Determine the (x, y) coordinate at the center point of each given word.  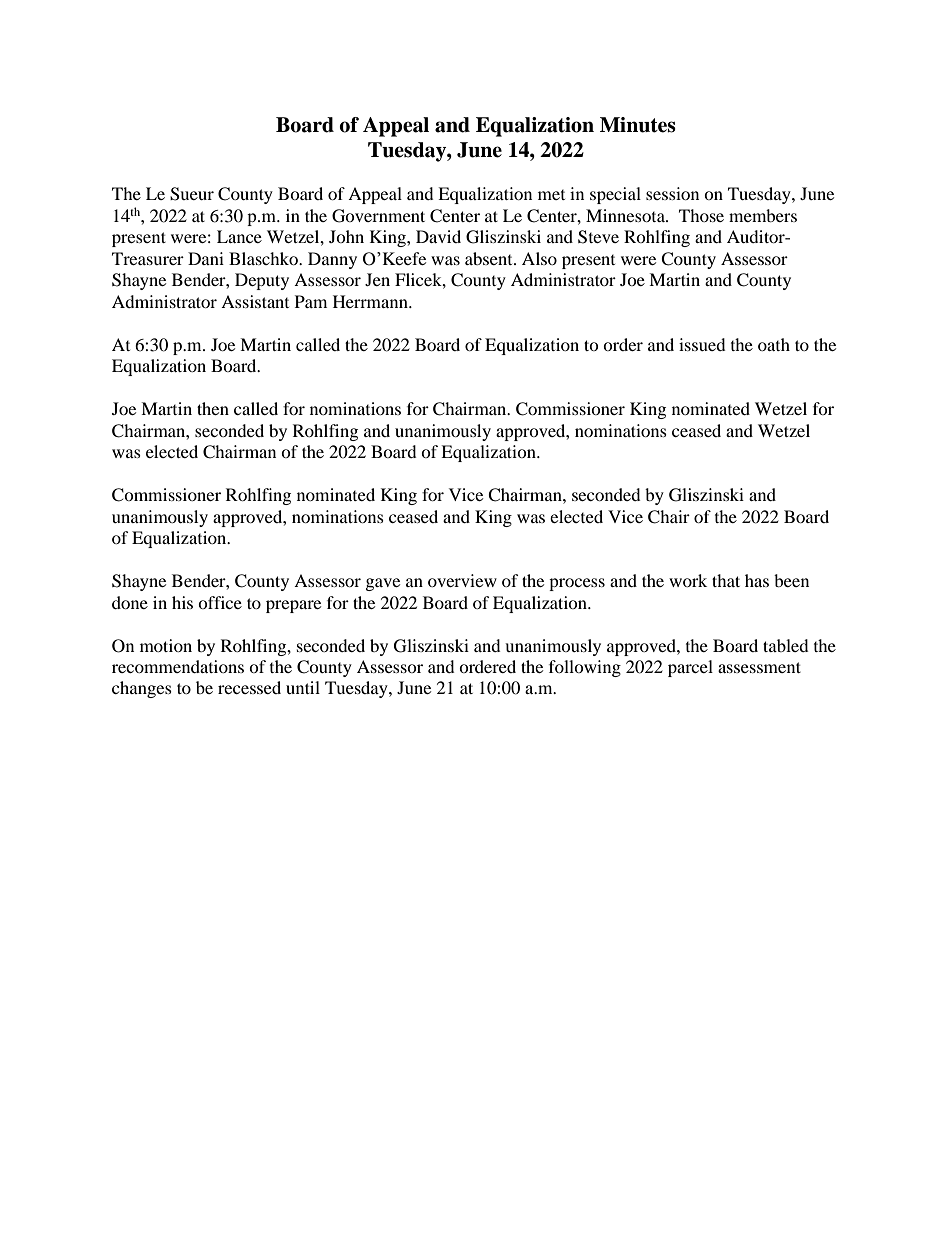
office (220, 602)
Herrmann (371, 301)
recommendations (178, 666)
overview (462, 580)
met (551, 195)
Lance (239, 236)
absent (490, 258)
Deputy (262, 281)
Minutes (638, 125)
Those (701, 215)
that (726, 580)
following (585, 668)
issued (702, 344)
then (213, 408)
